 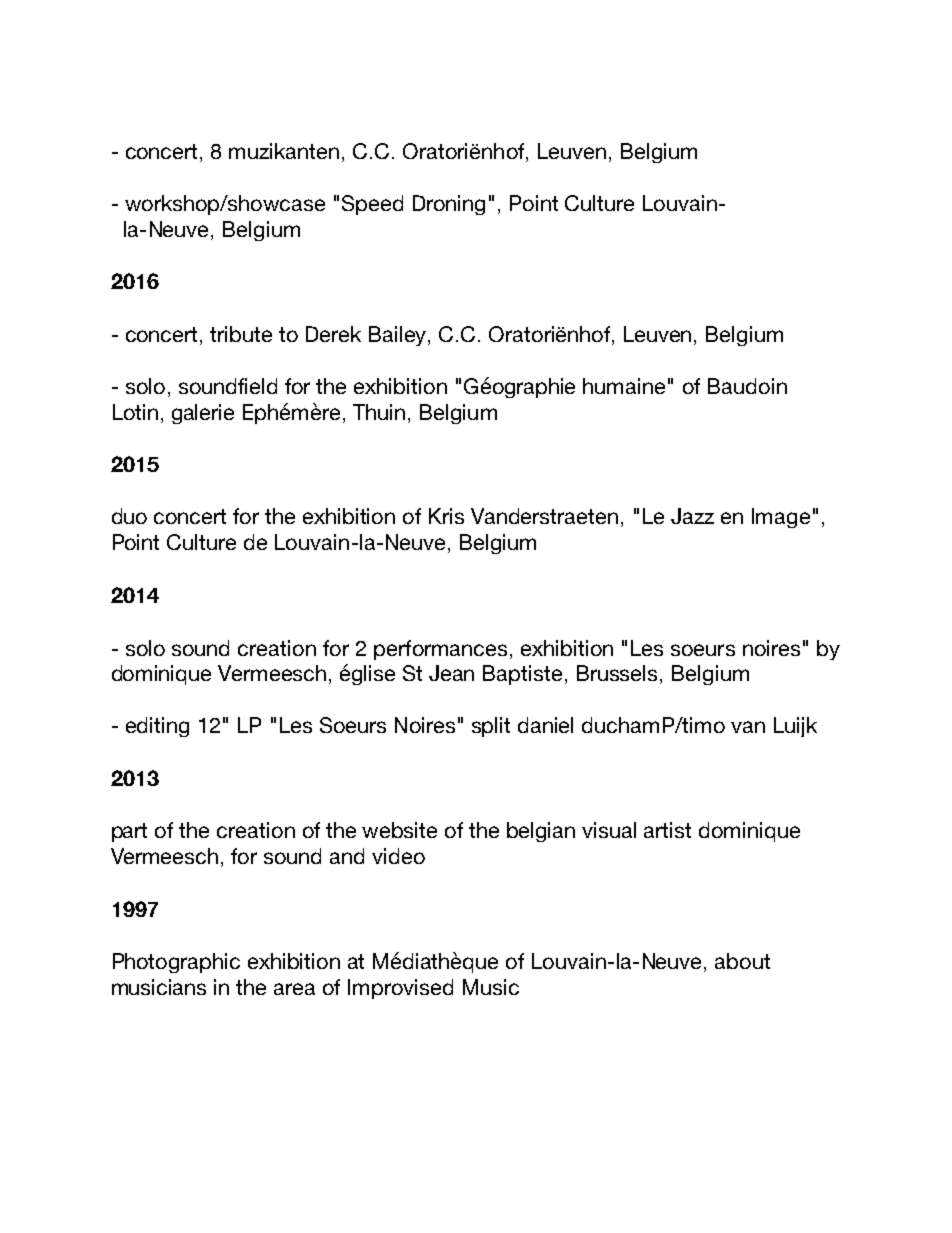 What do you see at coordinates (203, 414) in the screenshot?
I see `galerie` at bounding box center [203, 414].
